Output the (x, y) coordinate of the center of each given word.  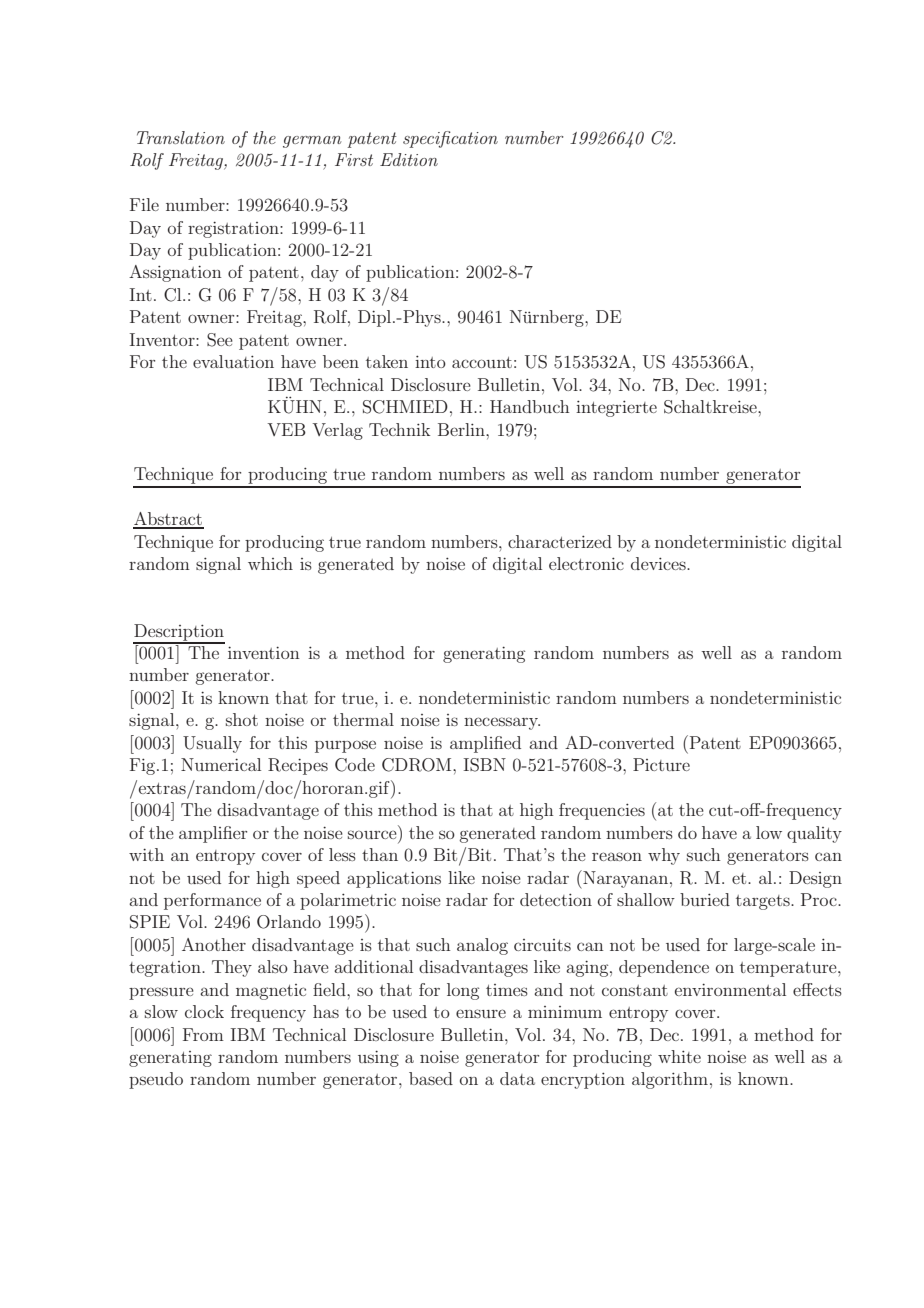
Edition (409, 159)
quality (814, 834)
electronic (586, 563)
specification (450, 139)
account (482, 362)
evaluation (233, 361)
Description (179, 633)
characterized (560, 541)
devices (659, 563)
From (203, 1034)
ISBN (485, 765)
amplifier (213, 834)
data (517, 1078)
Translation (181, 137)
